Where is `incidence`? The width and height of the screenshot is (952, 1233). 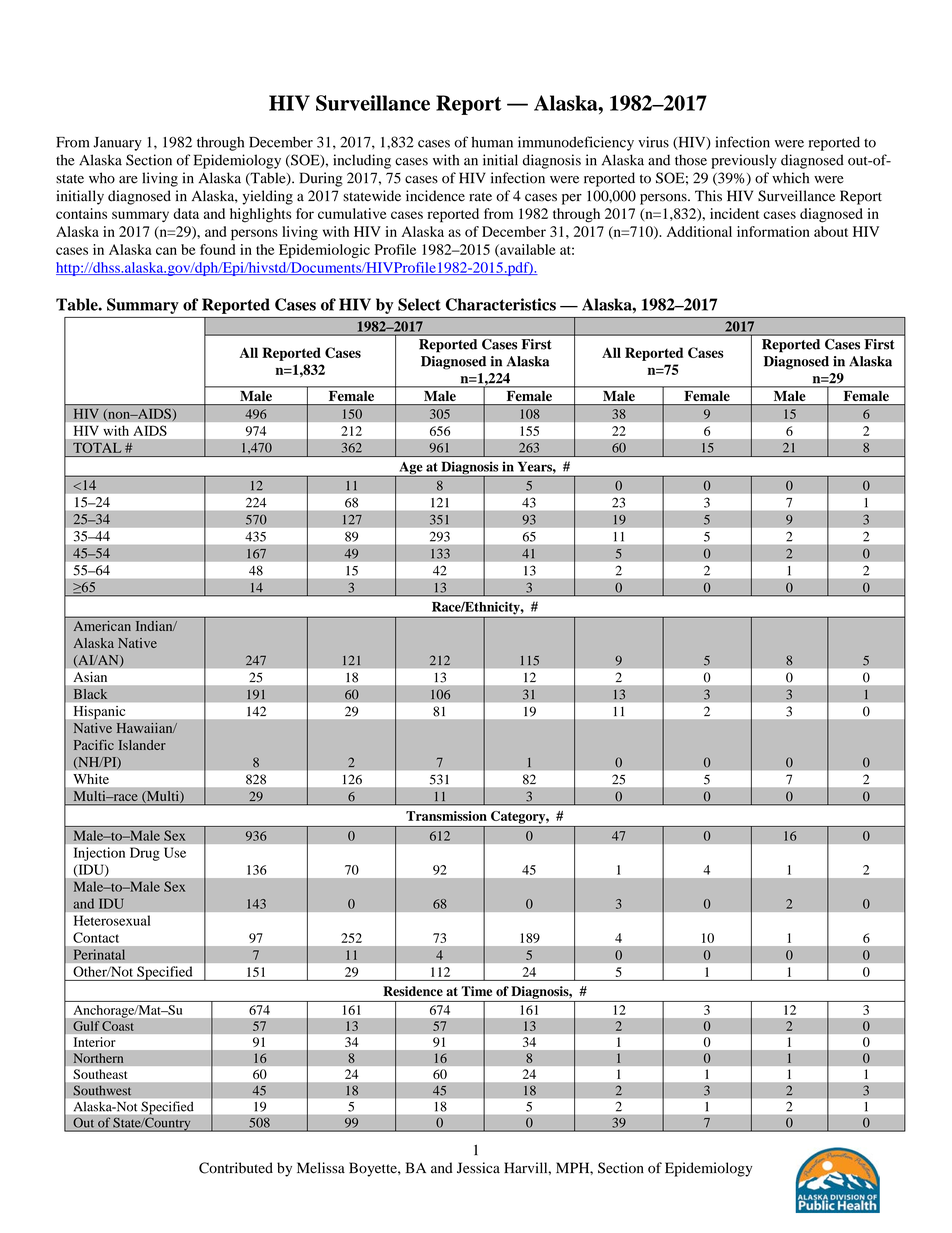 incidence is located at coordinates (435, 196).
